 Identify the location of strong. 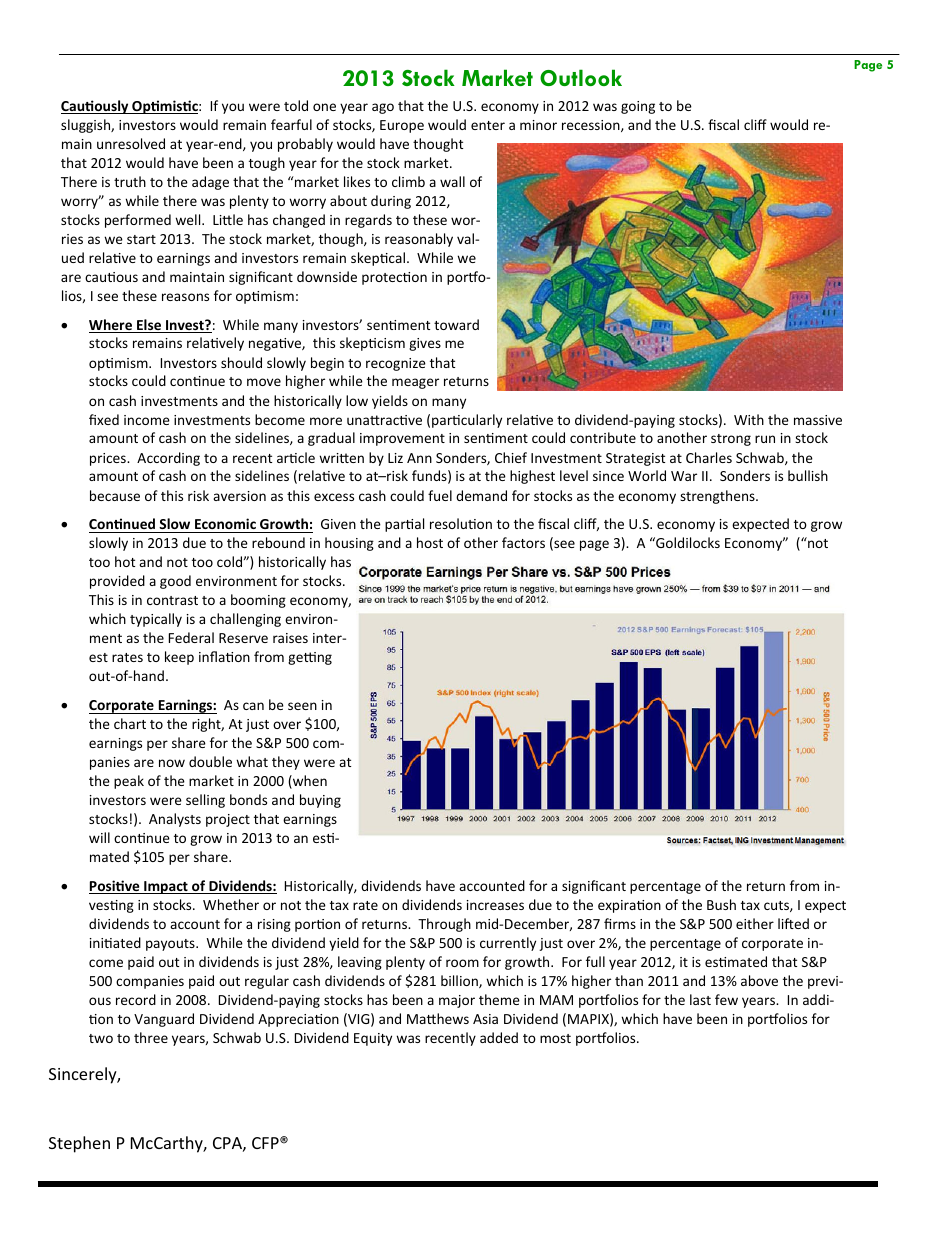
(731, 440).
